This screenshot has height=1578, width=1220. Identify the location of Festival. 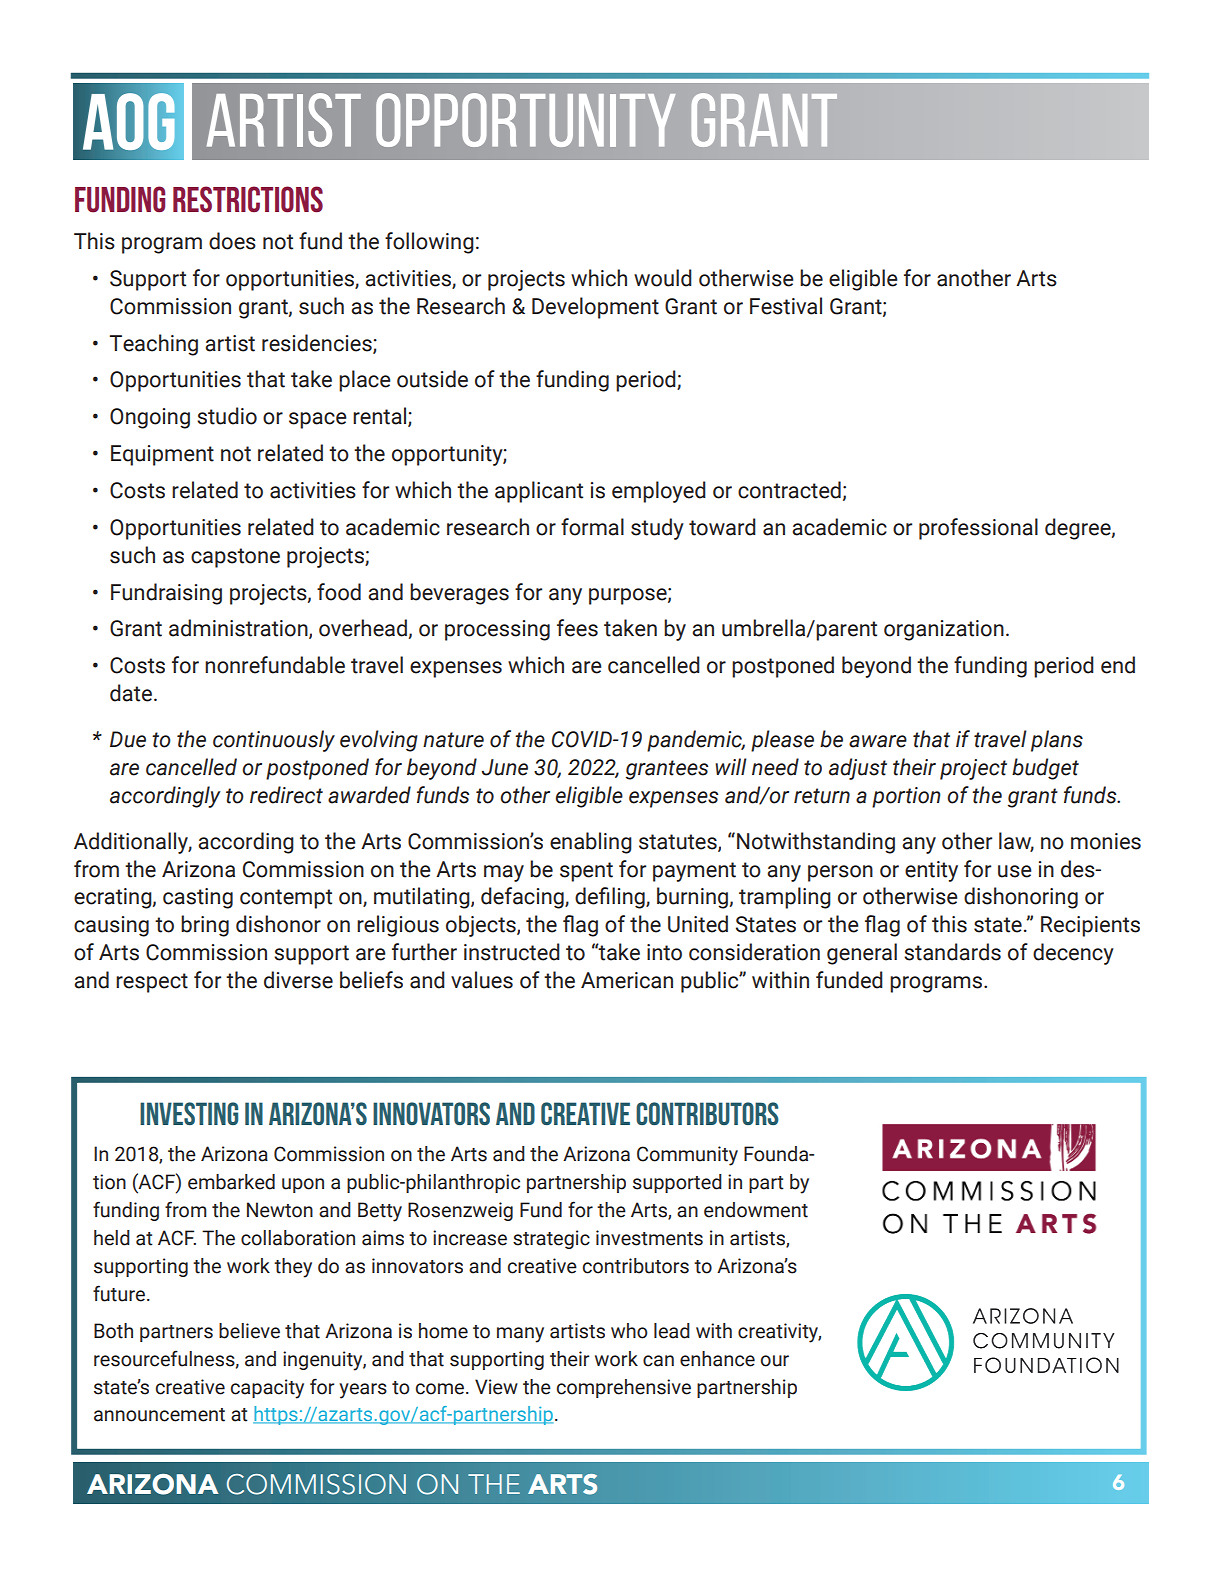
(786, 306).
